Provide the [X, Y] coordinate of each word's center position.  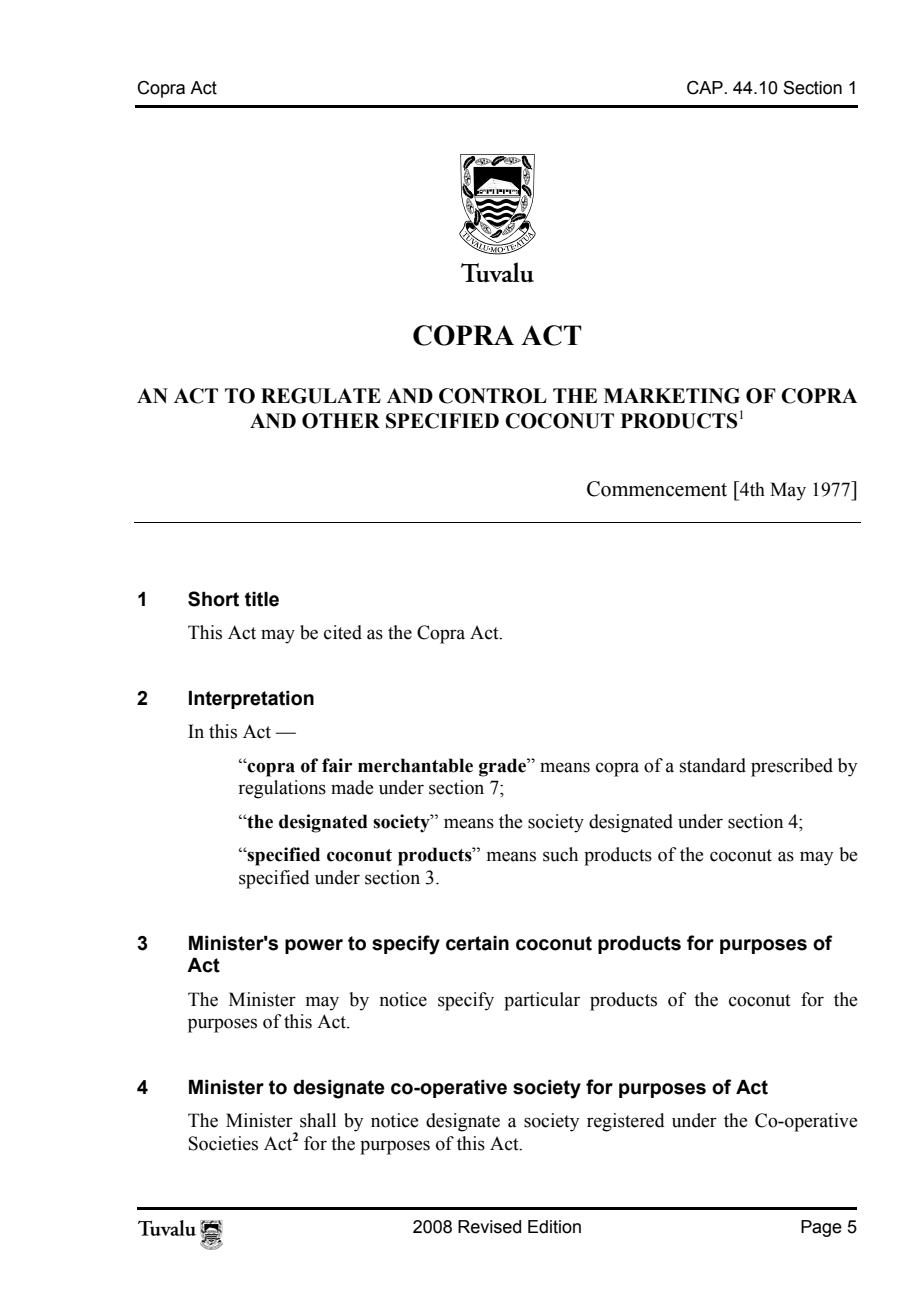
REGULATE [321, 396]
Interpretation [251, 700]
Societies [223, 1143]
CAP [705, 88]
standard [713, 765]
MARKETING [672, 396]
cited [343, 632]
